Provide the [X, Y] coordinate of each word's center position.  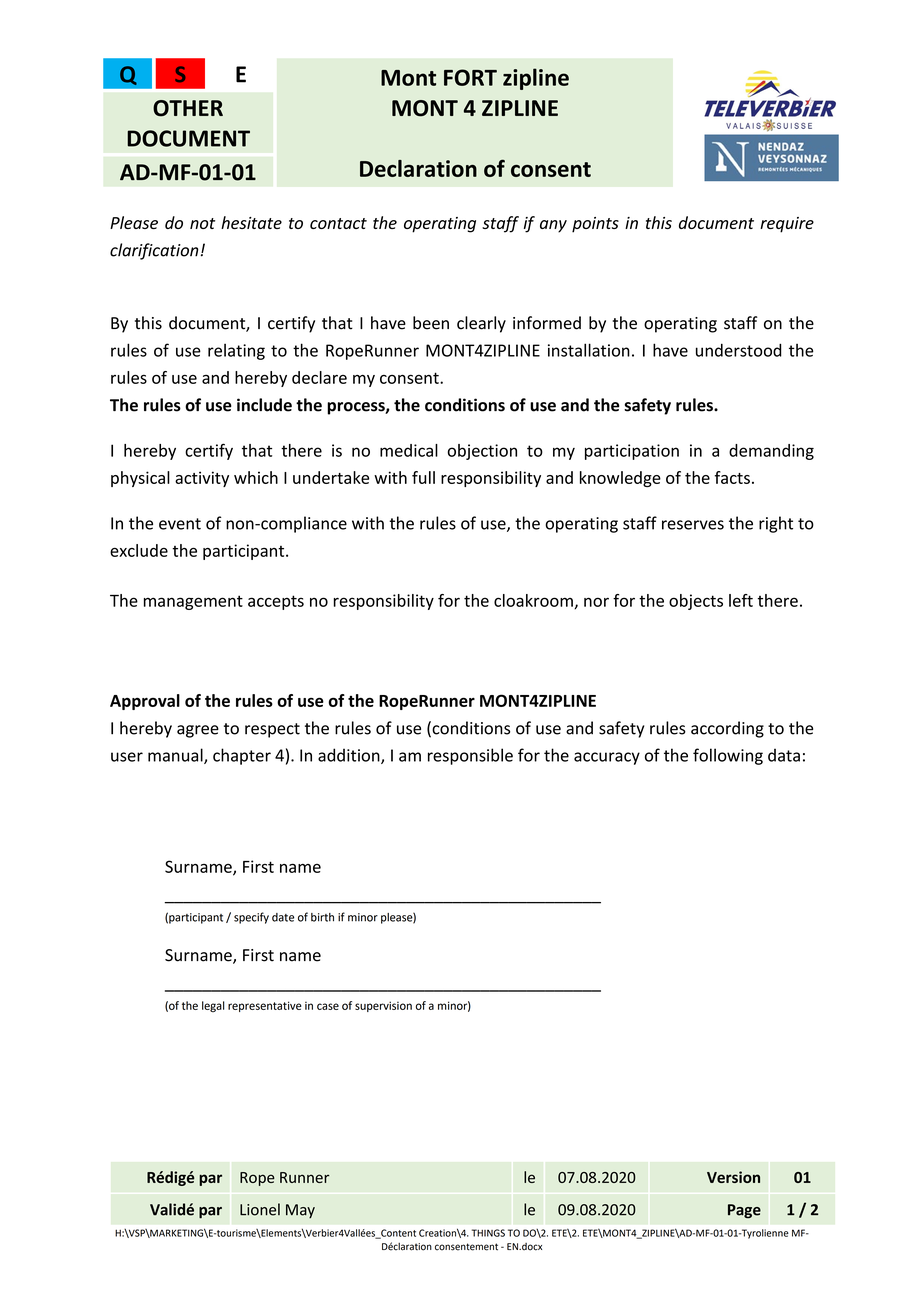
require [787, 225]
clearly [481, 324]
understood [739, 350]
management [193, 602]
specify [251, 918]
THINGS [488, 1233]
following [728, 756]
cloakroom [534, 601]
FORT [470, 77]
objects [696, 602]
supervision [383, 1006]
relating [236, 352]
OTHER [188, 108]
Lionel [260, 1209]
